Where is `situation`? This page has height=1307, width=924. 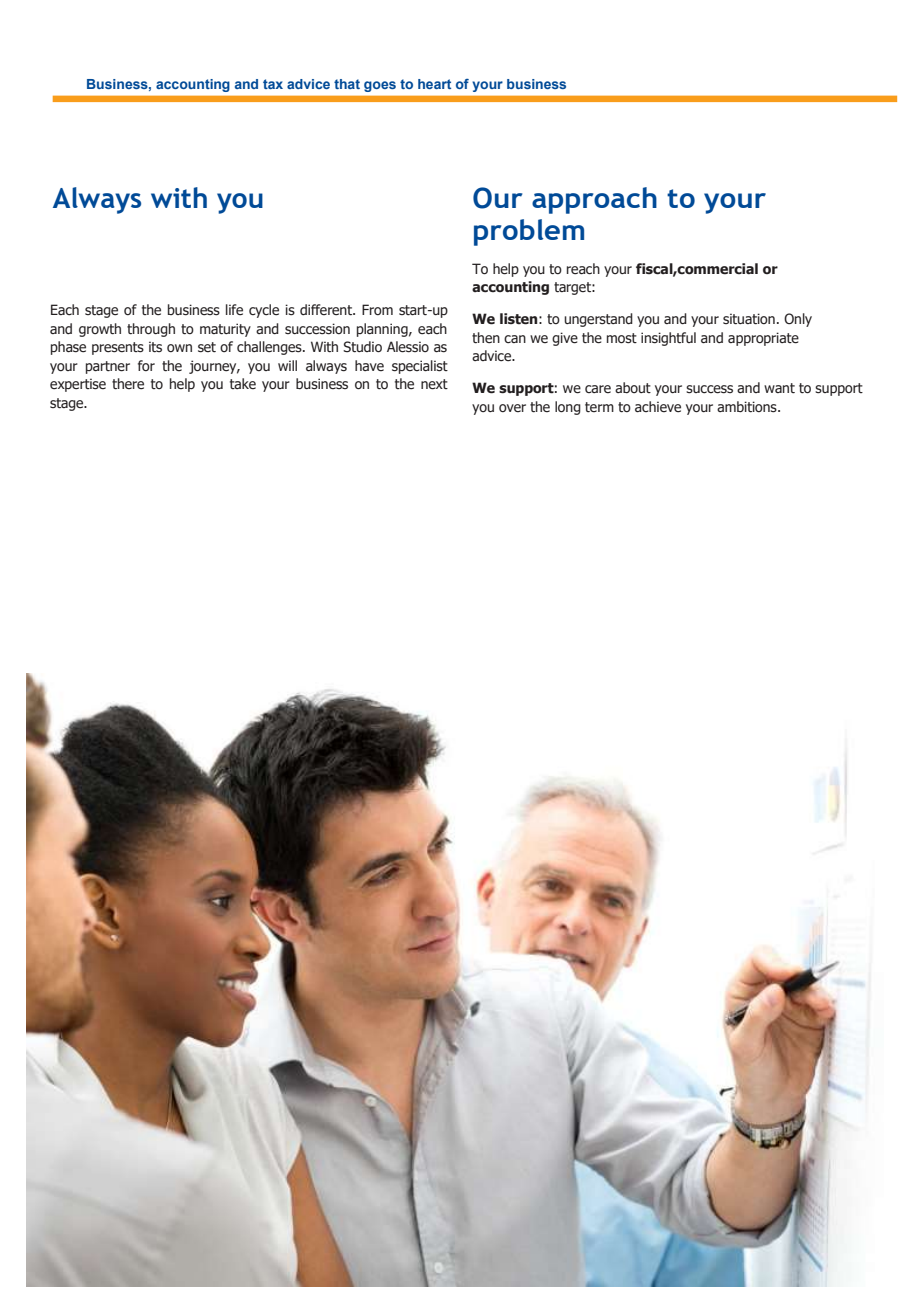
situation is located at coordinates (749, 319).
